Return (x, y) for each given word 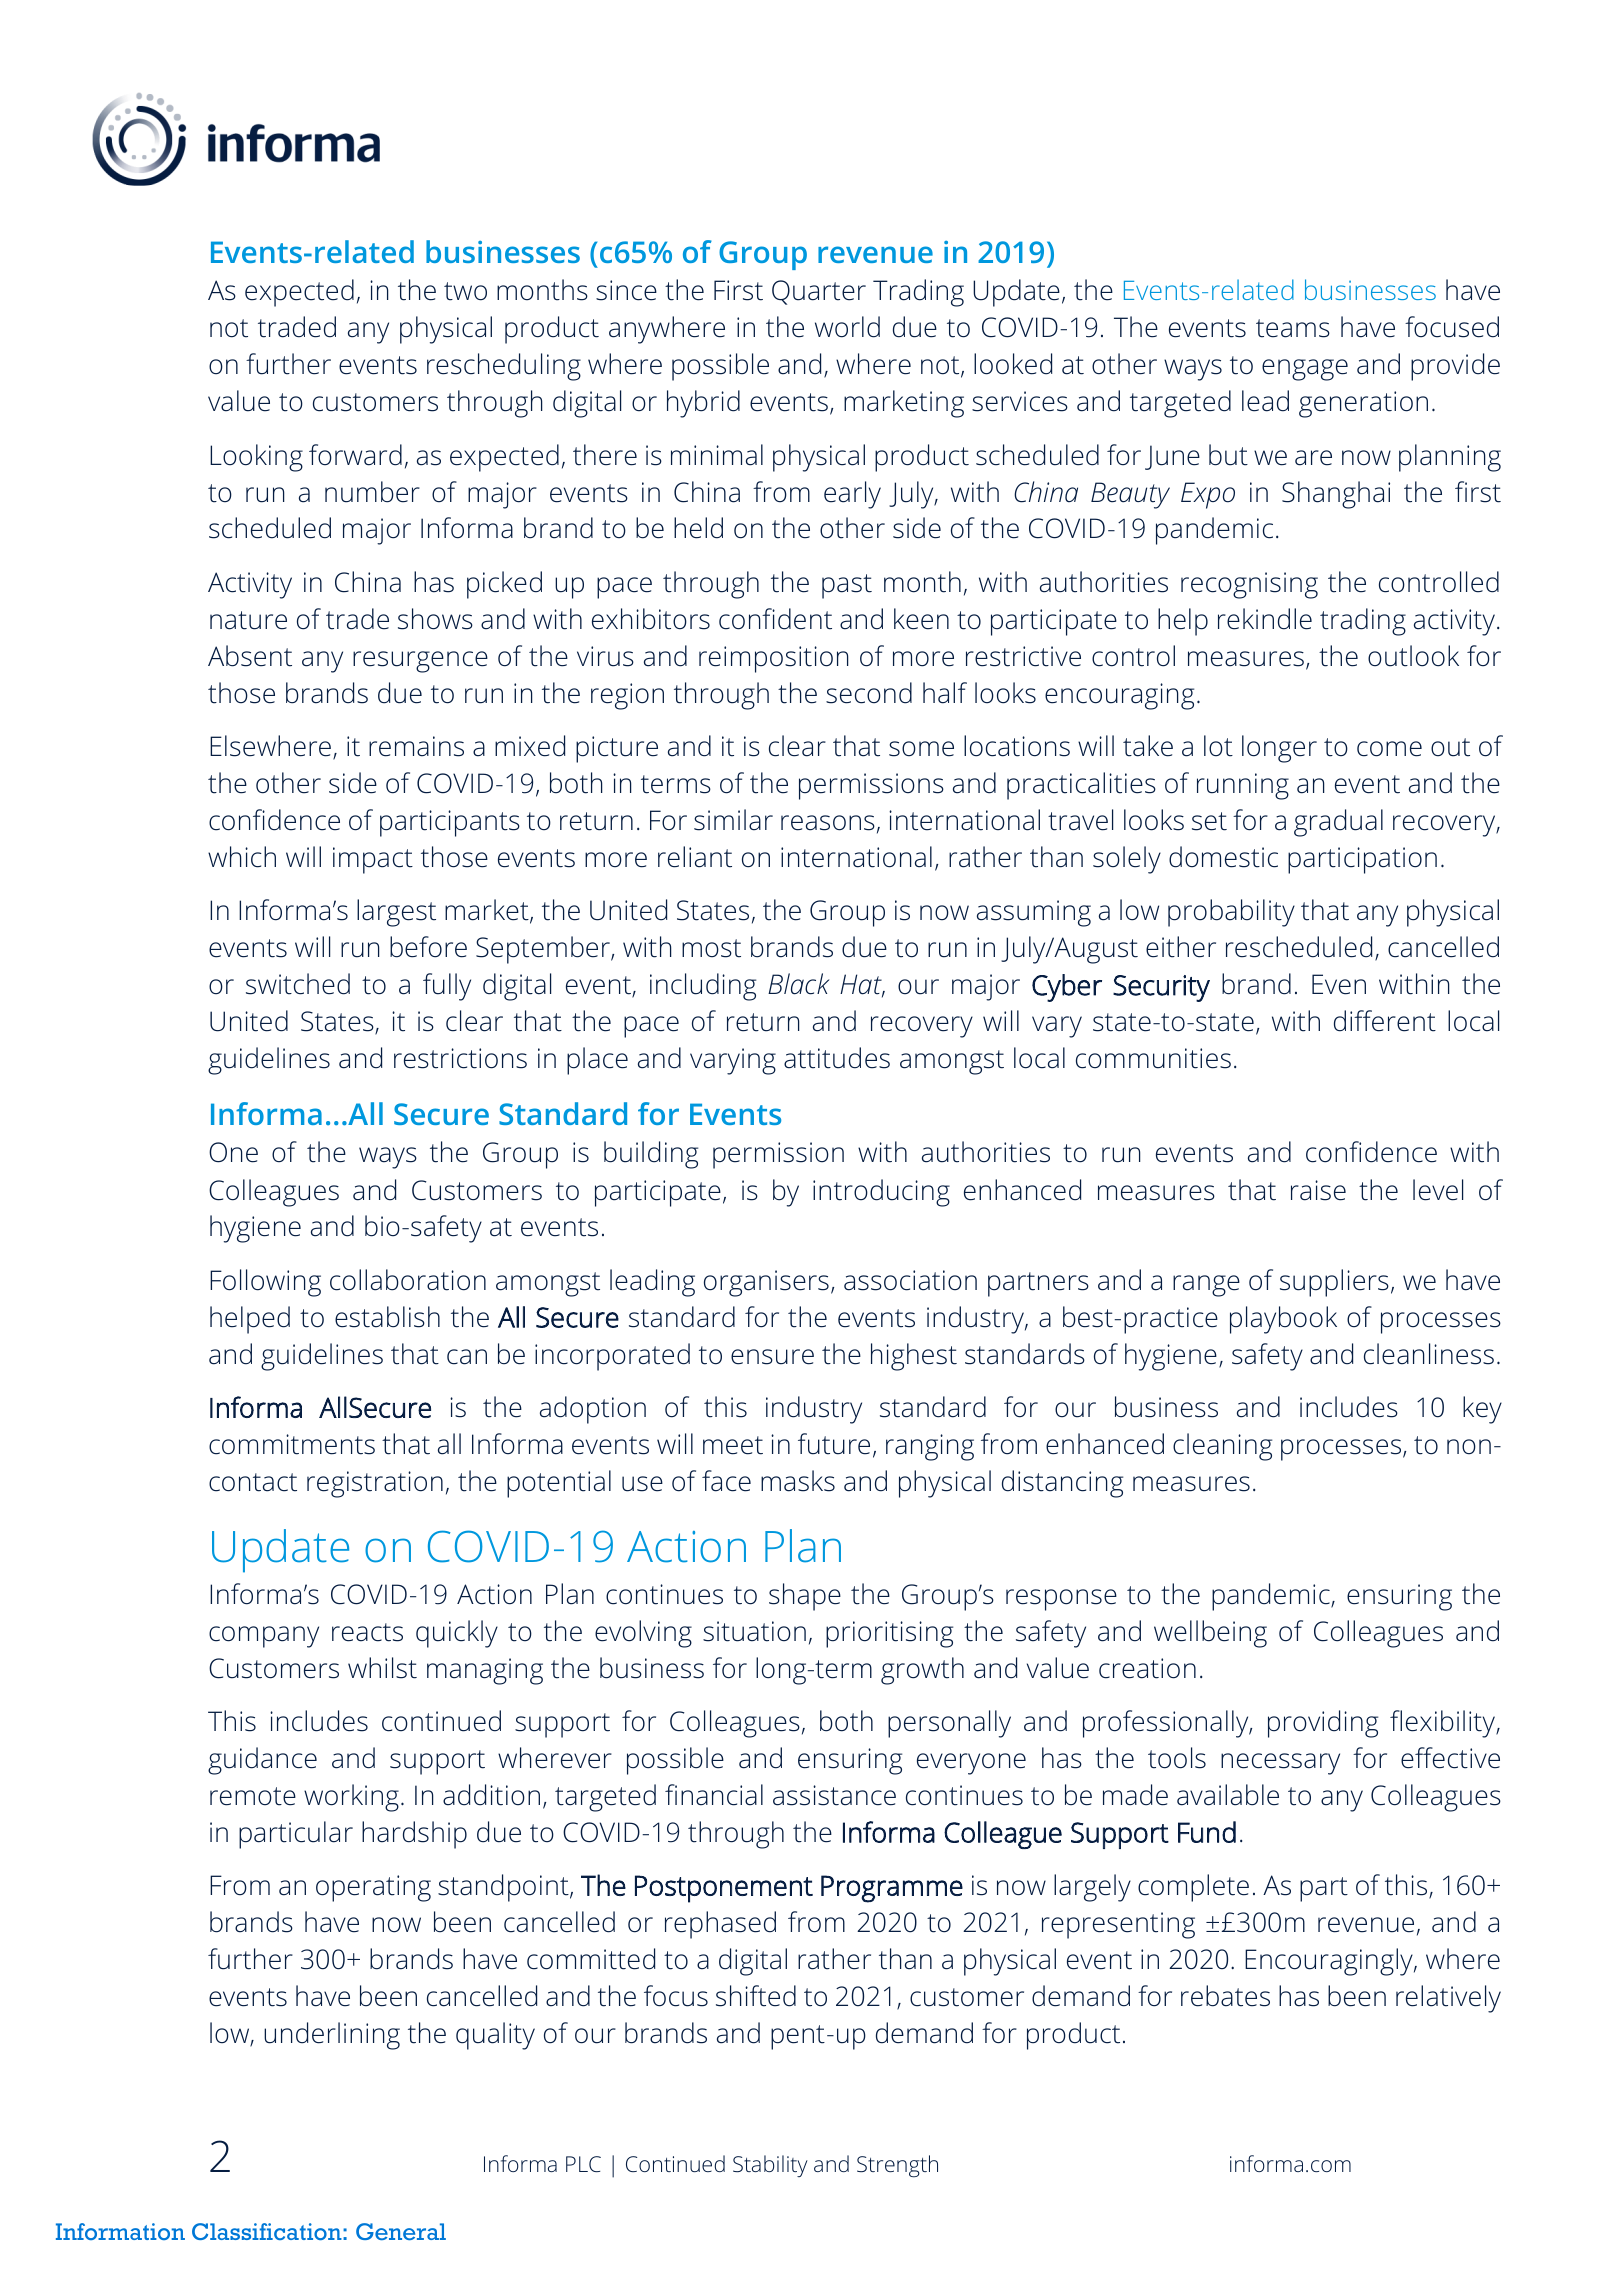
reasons (828, 823)
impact (373, 860)
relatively (1448, 1999)
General (401, 2231)
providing (1323, 1724)
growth (922, 1671)
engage (1305, 370)
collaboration (408, 1280)
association (910, 1280)
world (847, 327)
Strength (897, 2166)
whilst (382, 1668)
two (465, 291)
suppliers (1334, 1283)
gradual (1338, 823)
